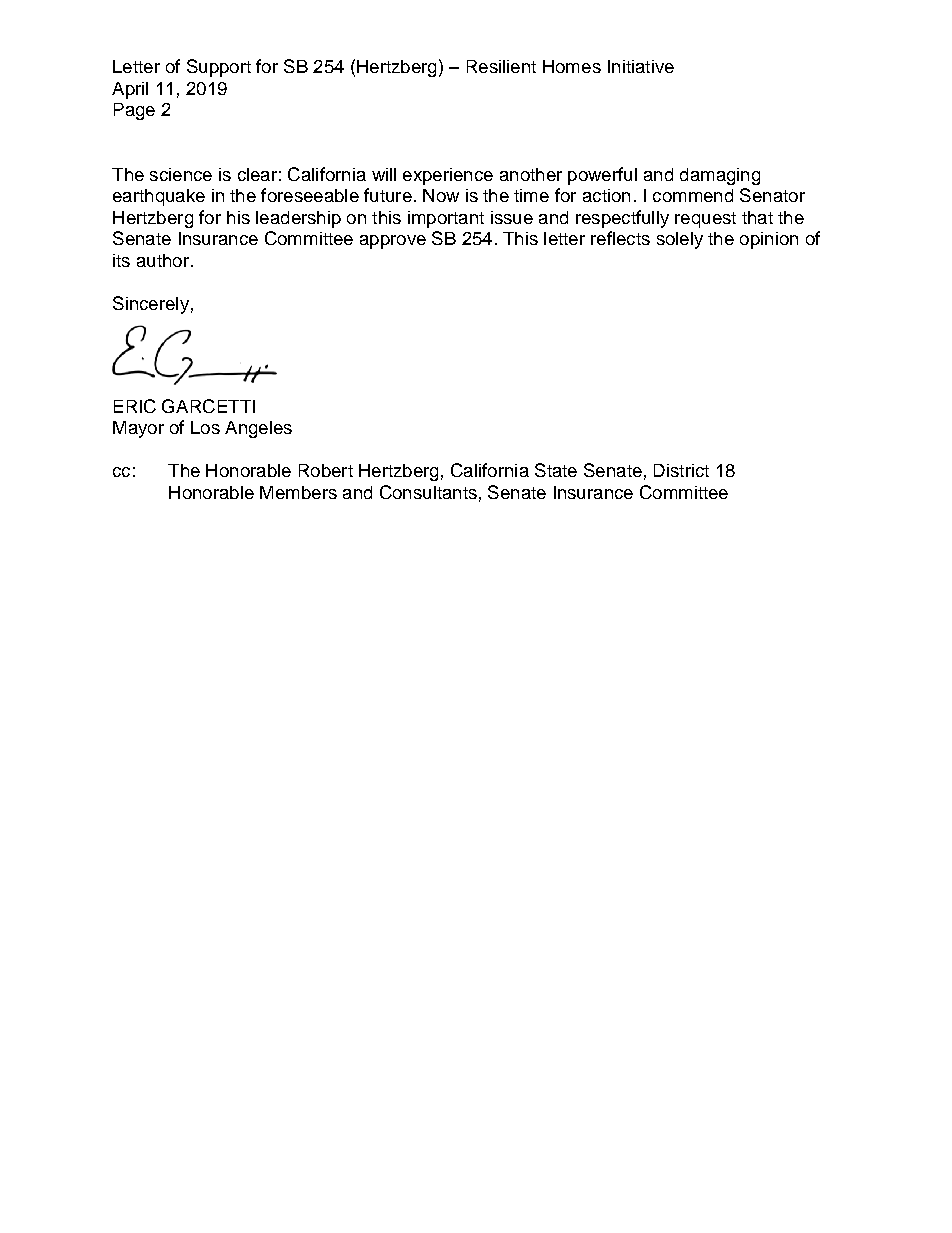 The height and width of the document is (1233, 952). Describe the element at coordinates (446, 219) in the document. I see `important` at that location.
